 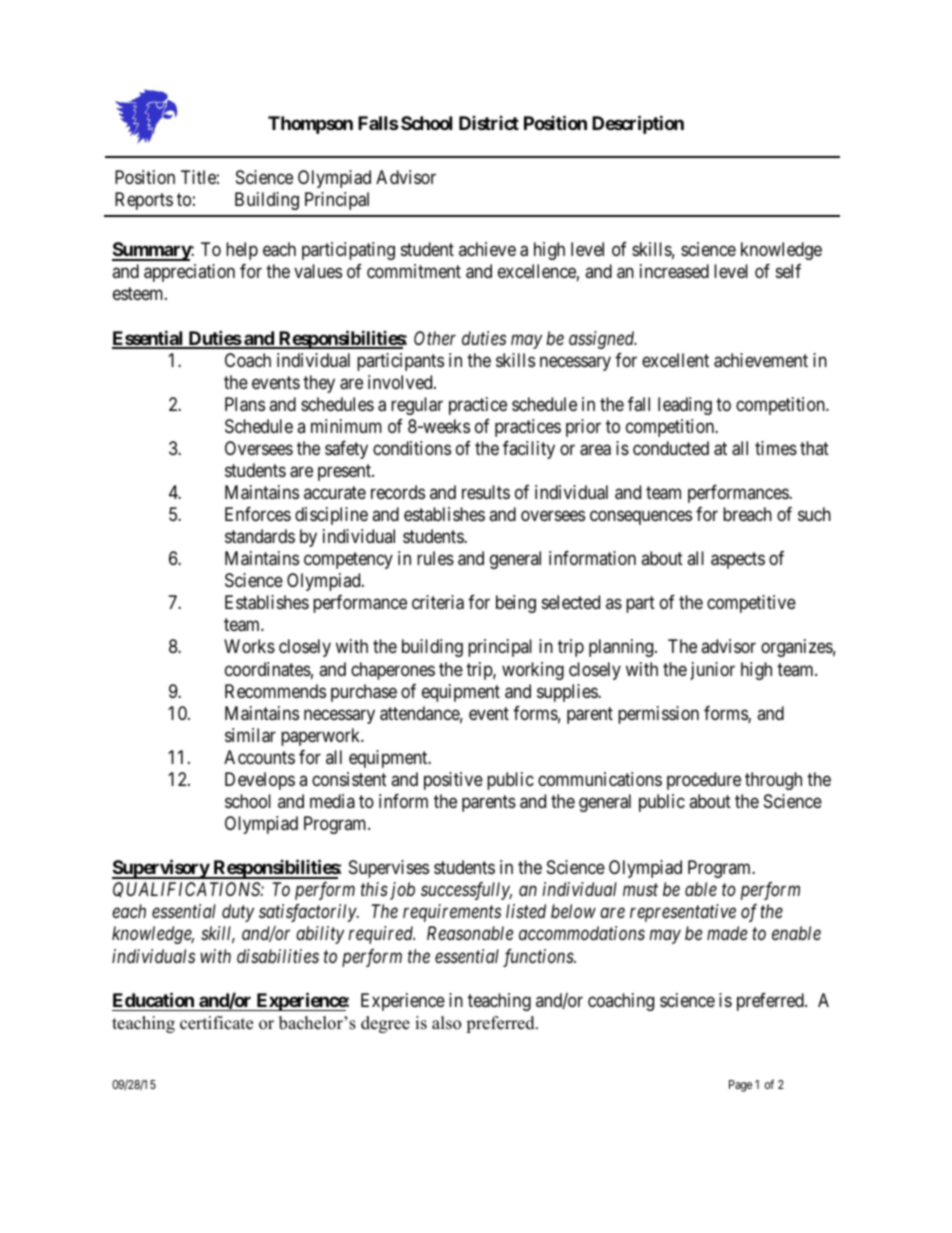 I want to click on District, so click(x=489, y=123).
